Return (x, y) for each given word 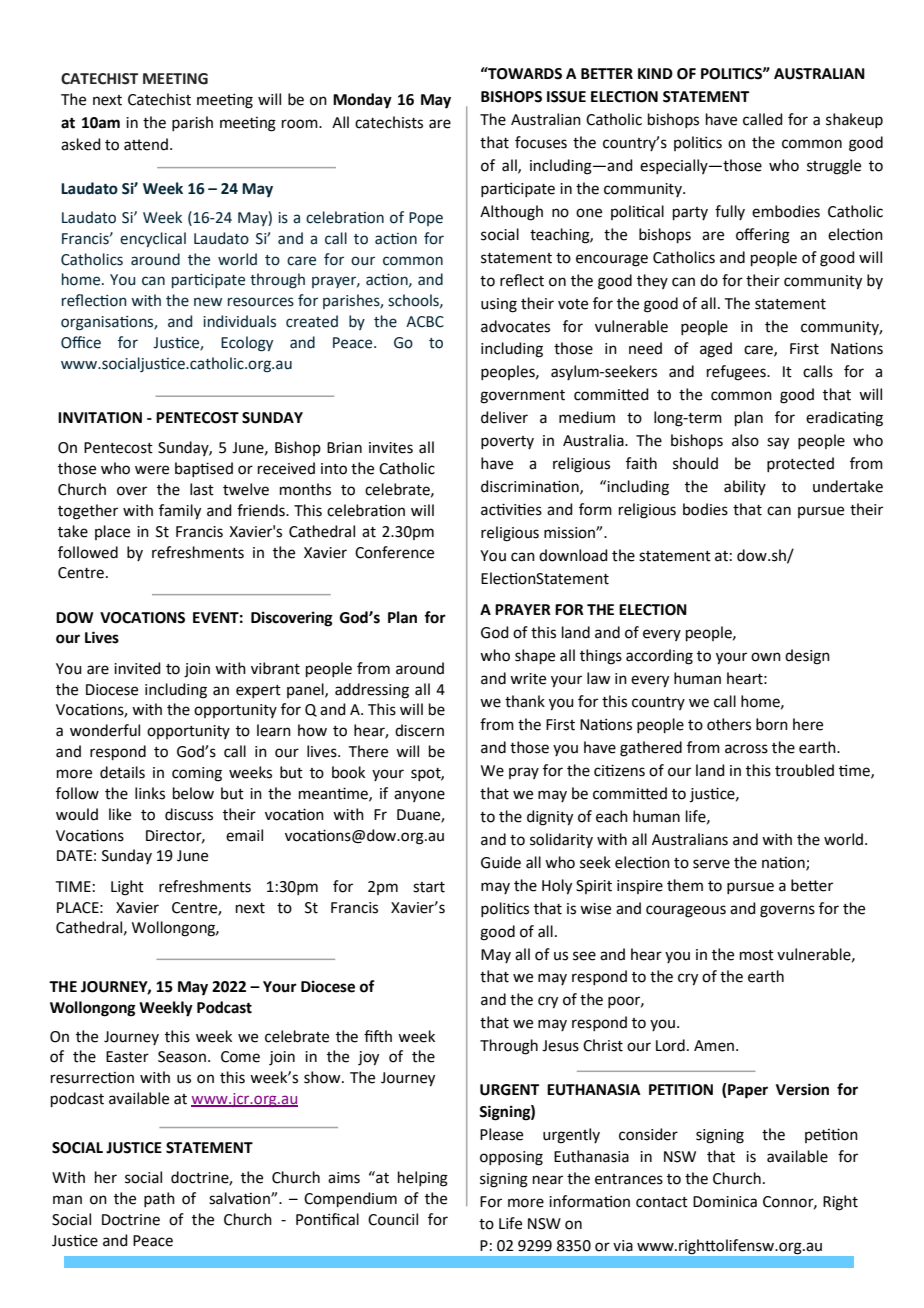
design (807, 657)
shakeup (854, 120)
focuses (541, 142)
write (528, 679)
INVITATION (100, 418)
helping (423, 1179)
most (757, 955)
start (429, 887)
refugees (737, 373)
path (159, 1199)
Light (127, 888)
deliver (504, 417)
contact (662, 1202)
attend (146, 144)
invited (137, 668)
